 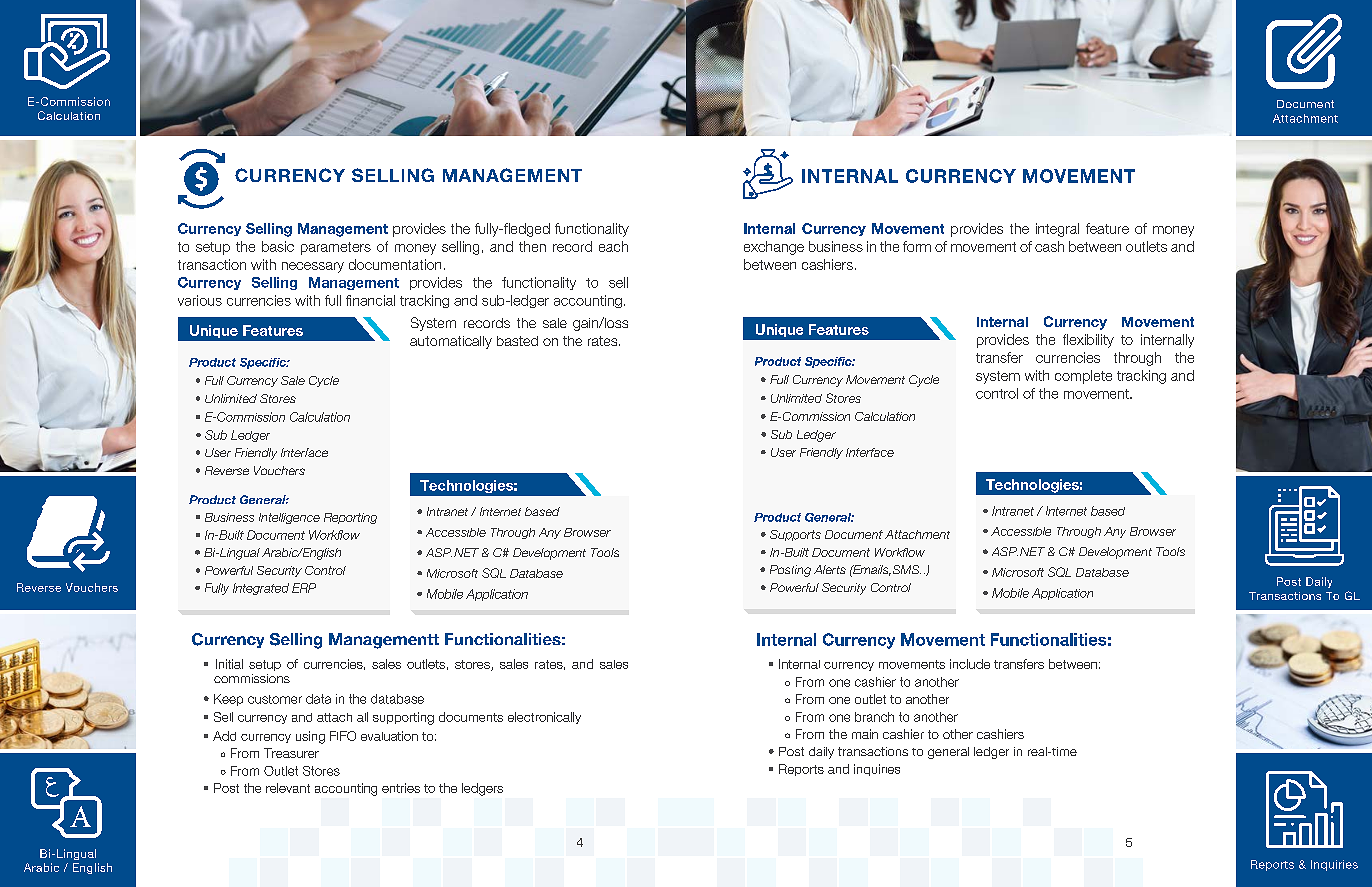 I want to click on relevant, so click(x=288, y=788).
